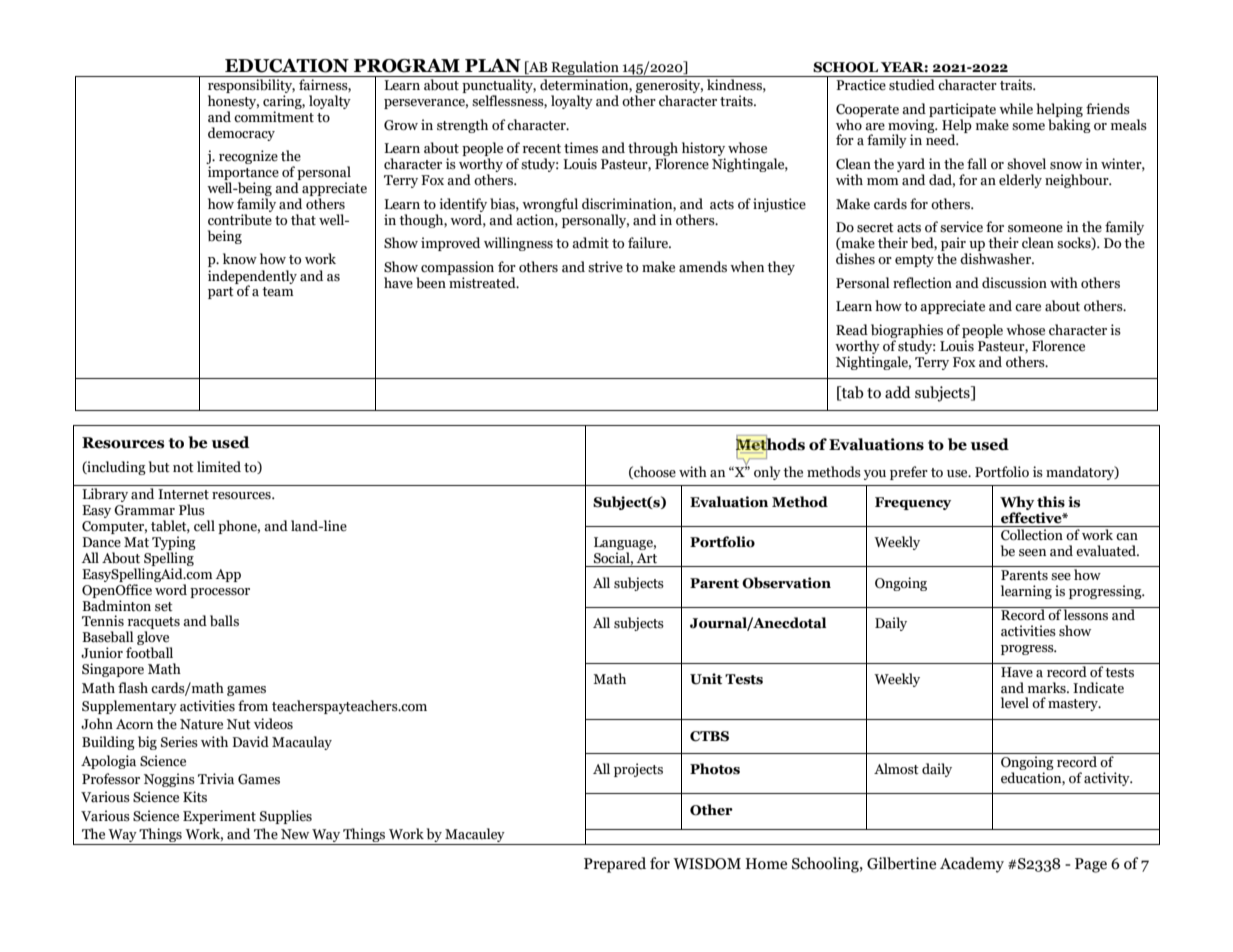 This image has width=1233, height=952. I want to click on commitment, so click(274, 117).
